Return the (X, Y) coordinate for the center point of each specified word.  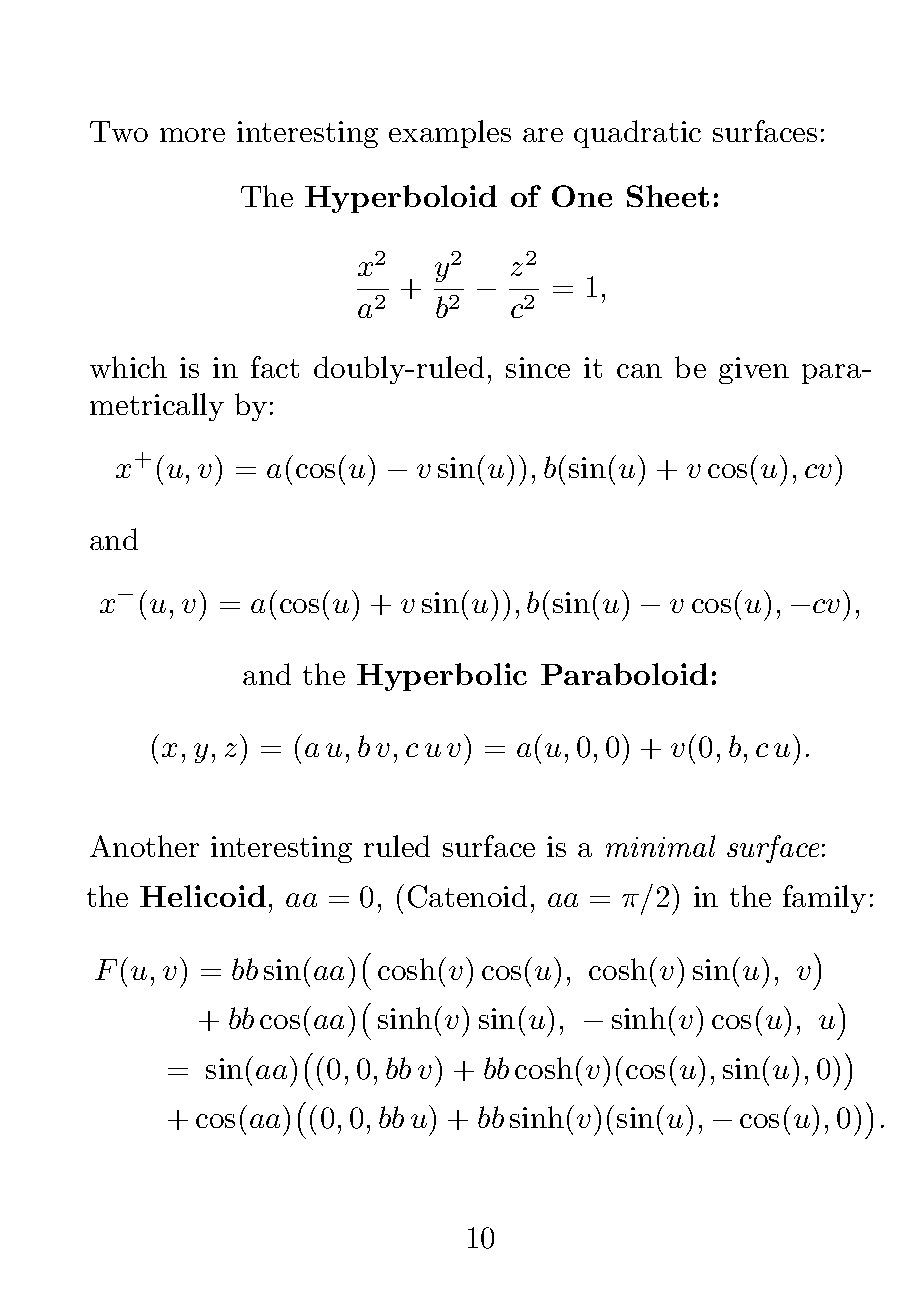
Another (144, 846)
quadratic (637, 134)
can (639, 371)
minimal (660, 846)
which (128, 367)
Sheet (668, 196)
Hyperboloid (401, 199)
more (192, 135)
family (824, 899)
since (538, 367)
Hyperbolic (442, 677)
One (582, 196)
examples (450, 134)
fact (275, 367)
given (754, 370)
